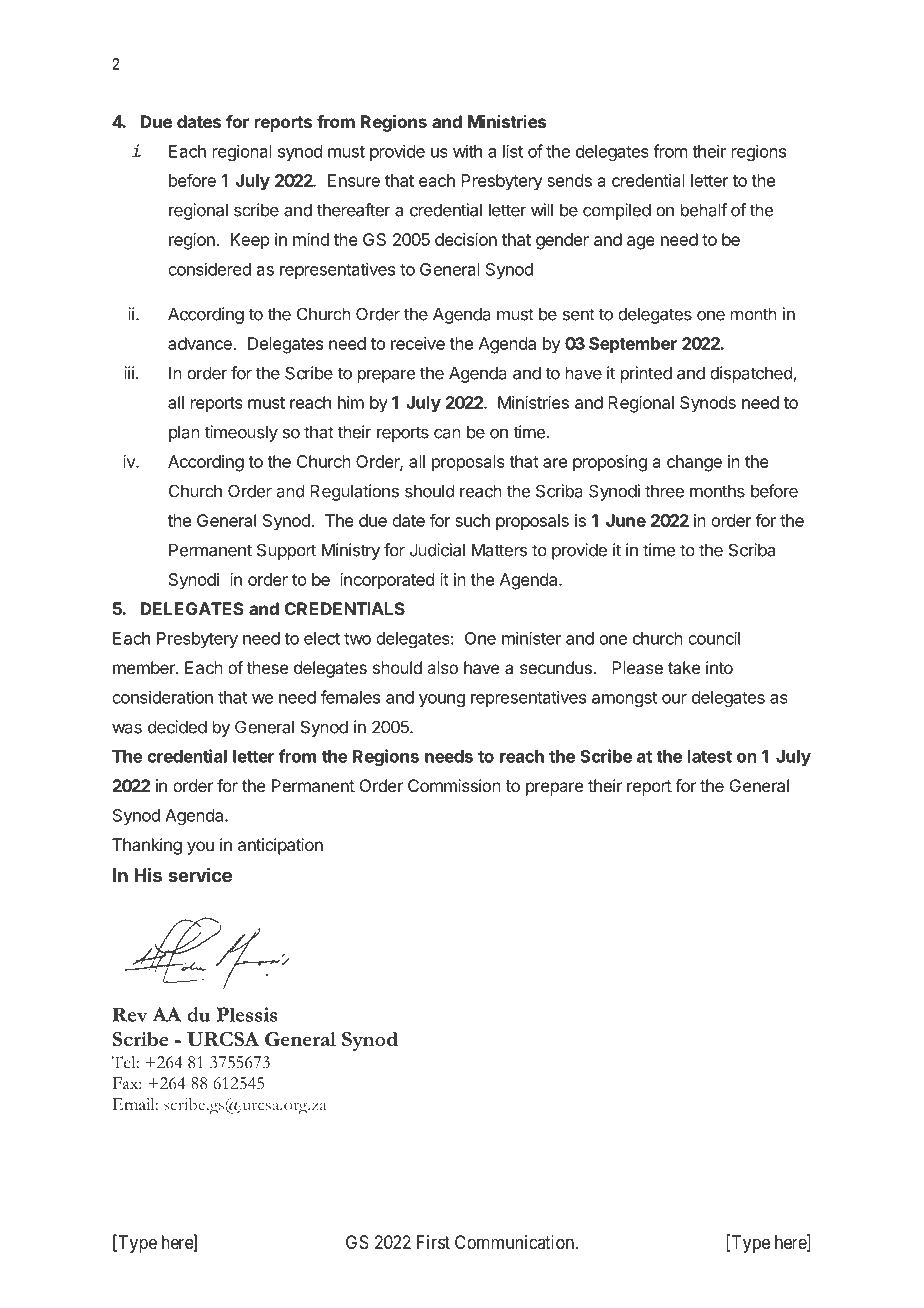 This document has height=1308, width=924. I want to click on behalf, so click(704, 210).
